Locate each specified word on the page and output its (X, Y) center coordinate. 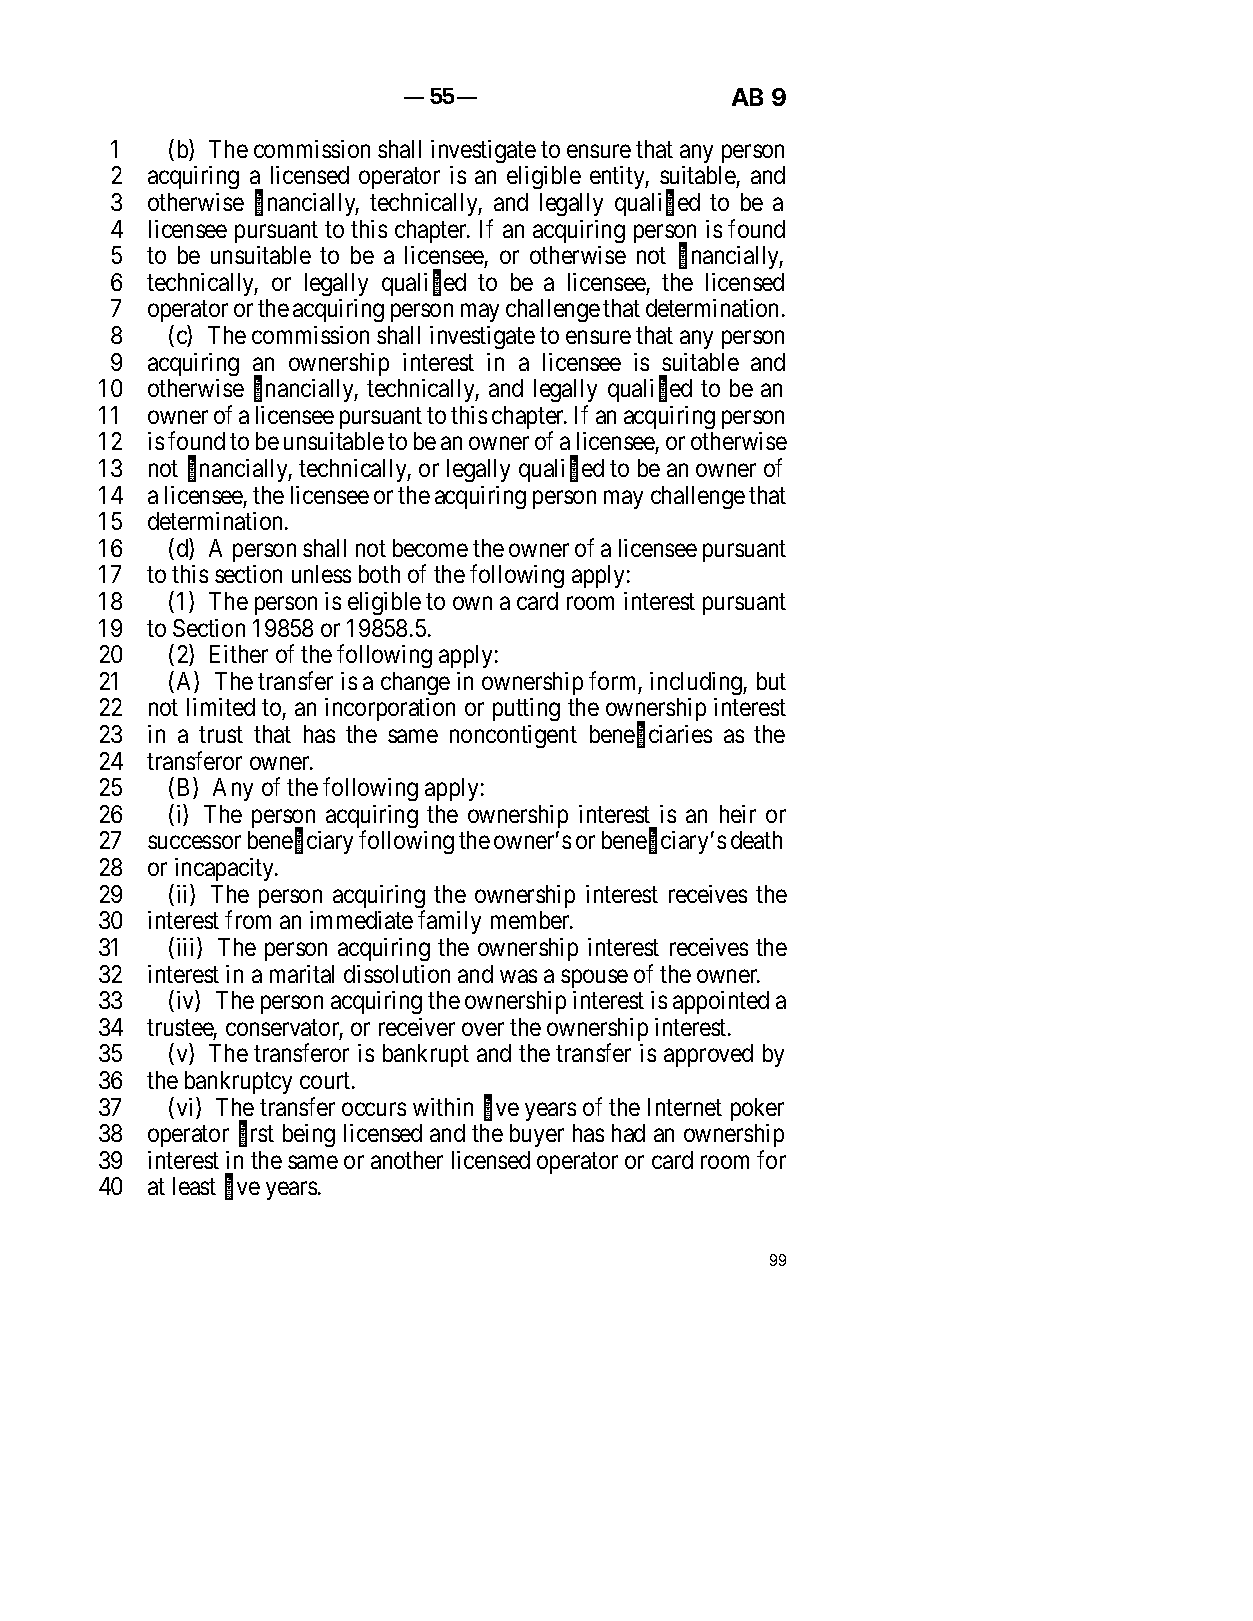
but (771, 681)
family (449, 922)
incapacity (226, 869)
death (756, 840)
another (407, 1160)
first (256, 1134)
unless (321, 574)
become (430, 548)
